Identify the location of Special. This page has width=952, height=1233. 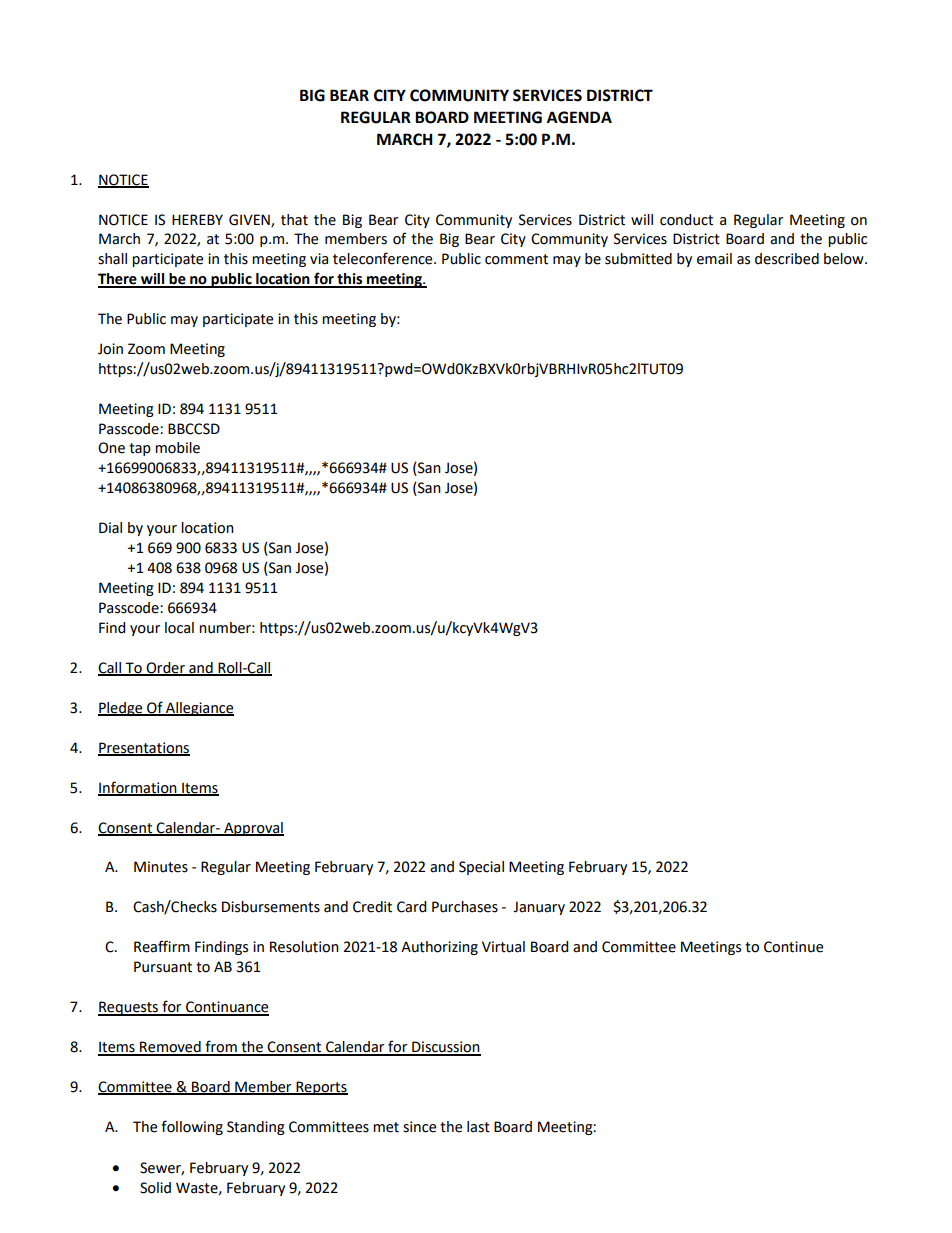
(481, 868).
